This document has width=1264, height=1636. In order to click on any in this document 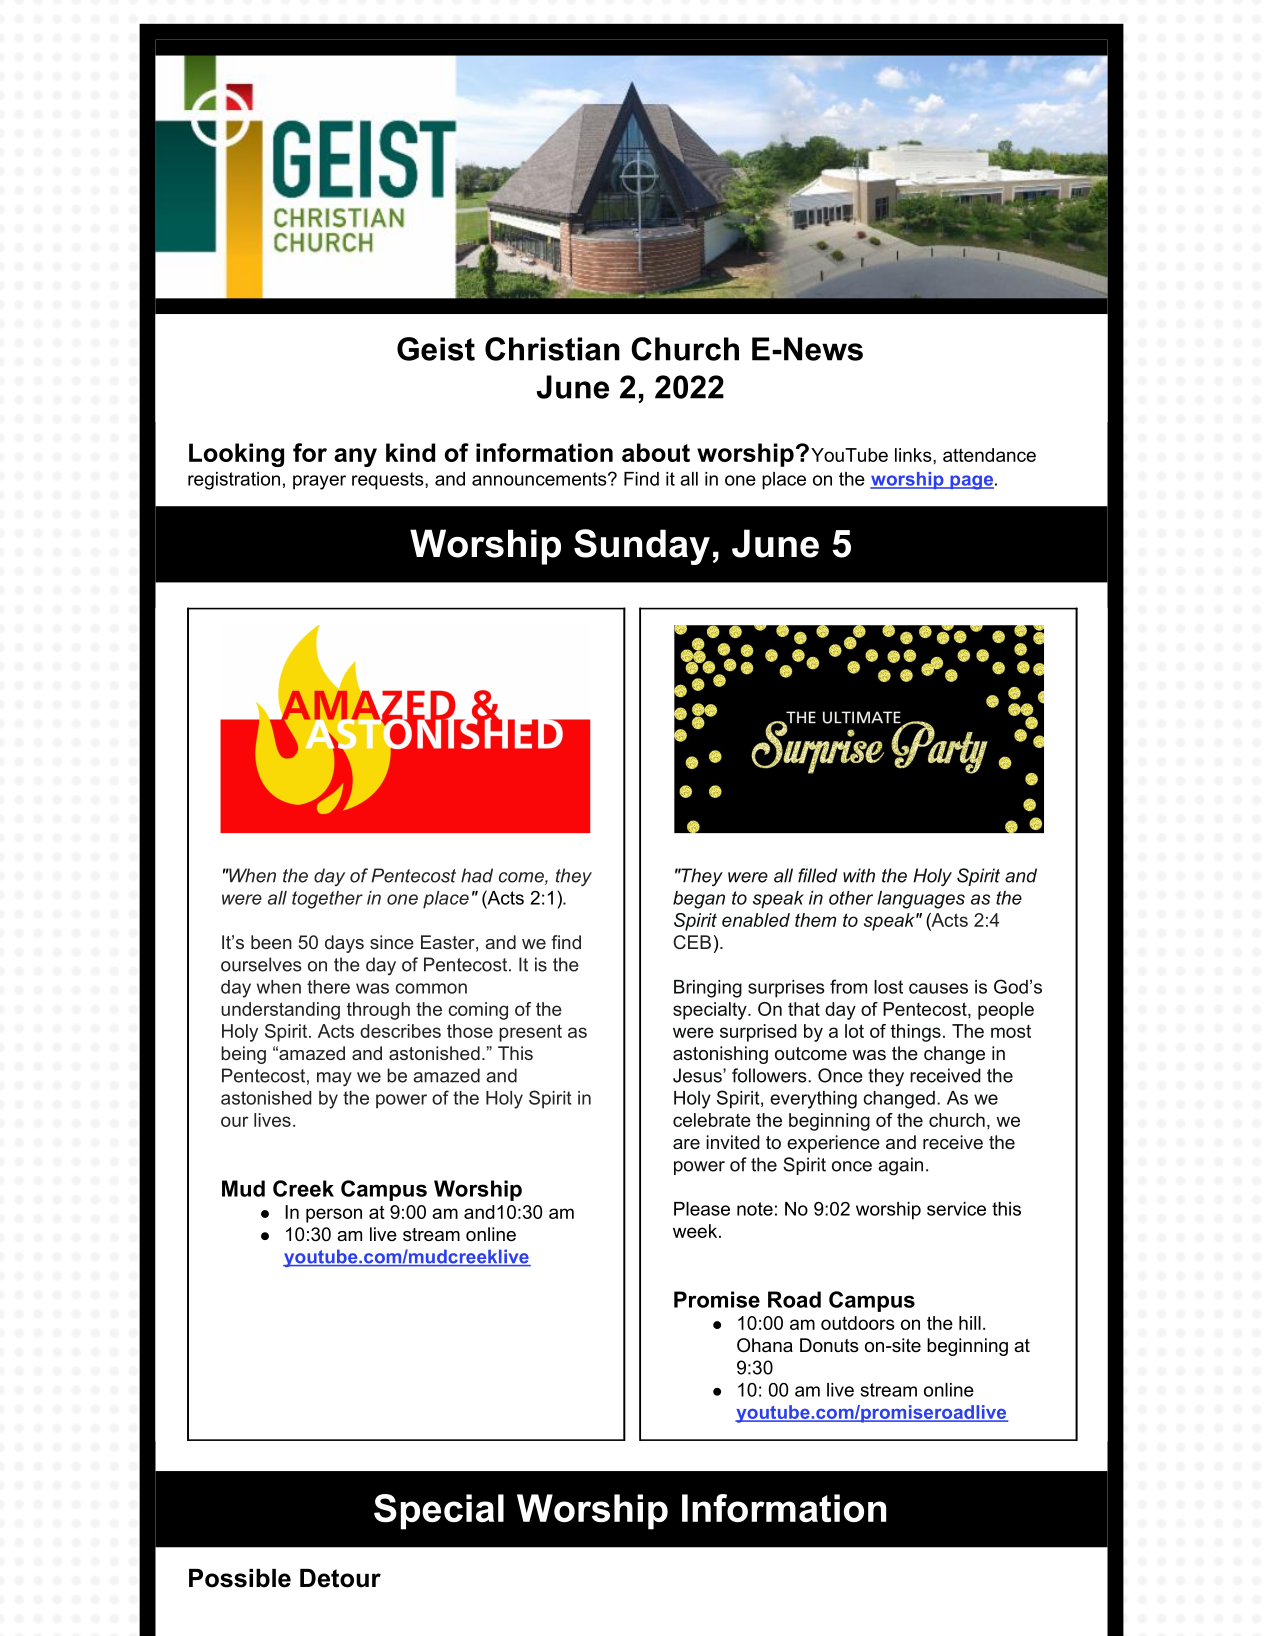, I will do `click(355, 457)`.
